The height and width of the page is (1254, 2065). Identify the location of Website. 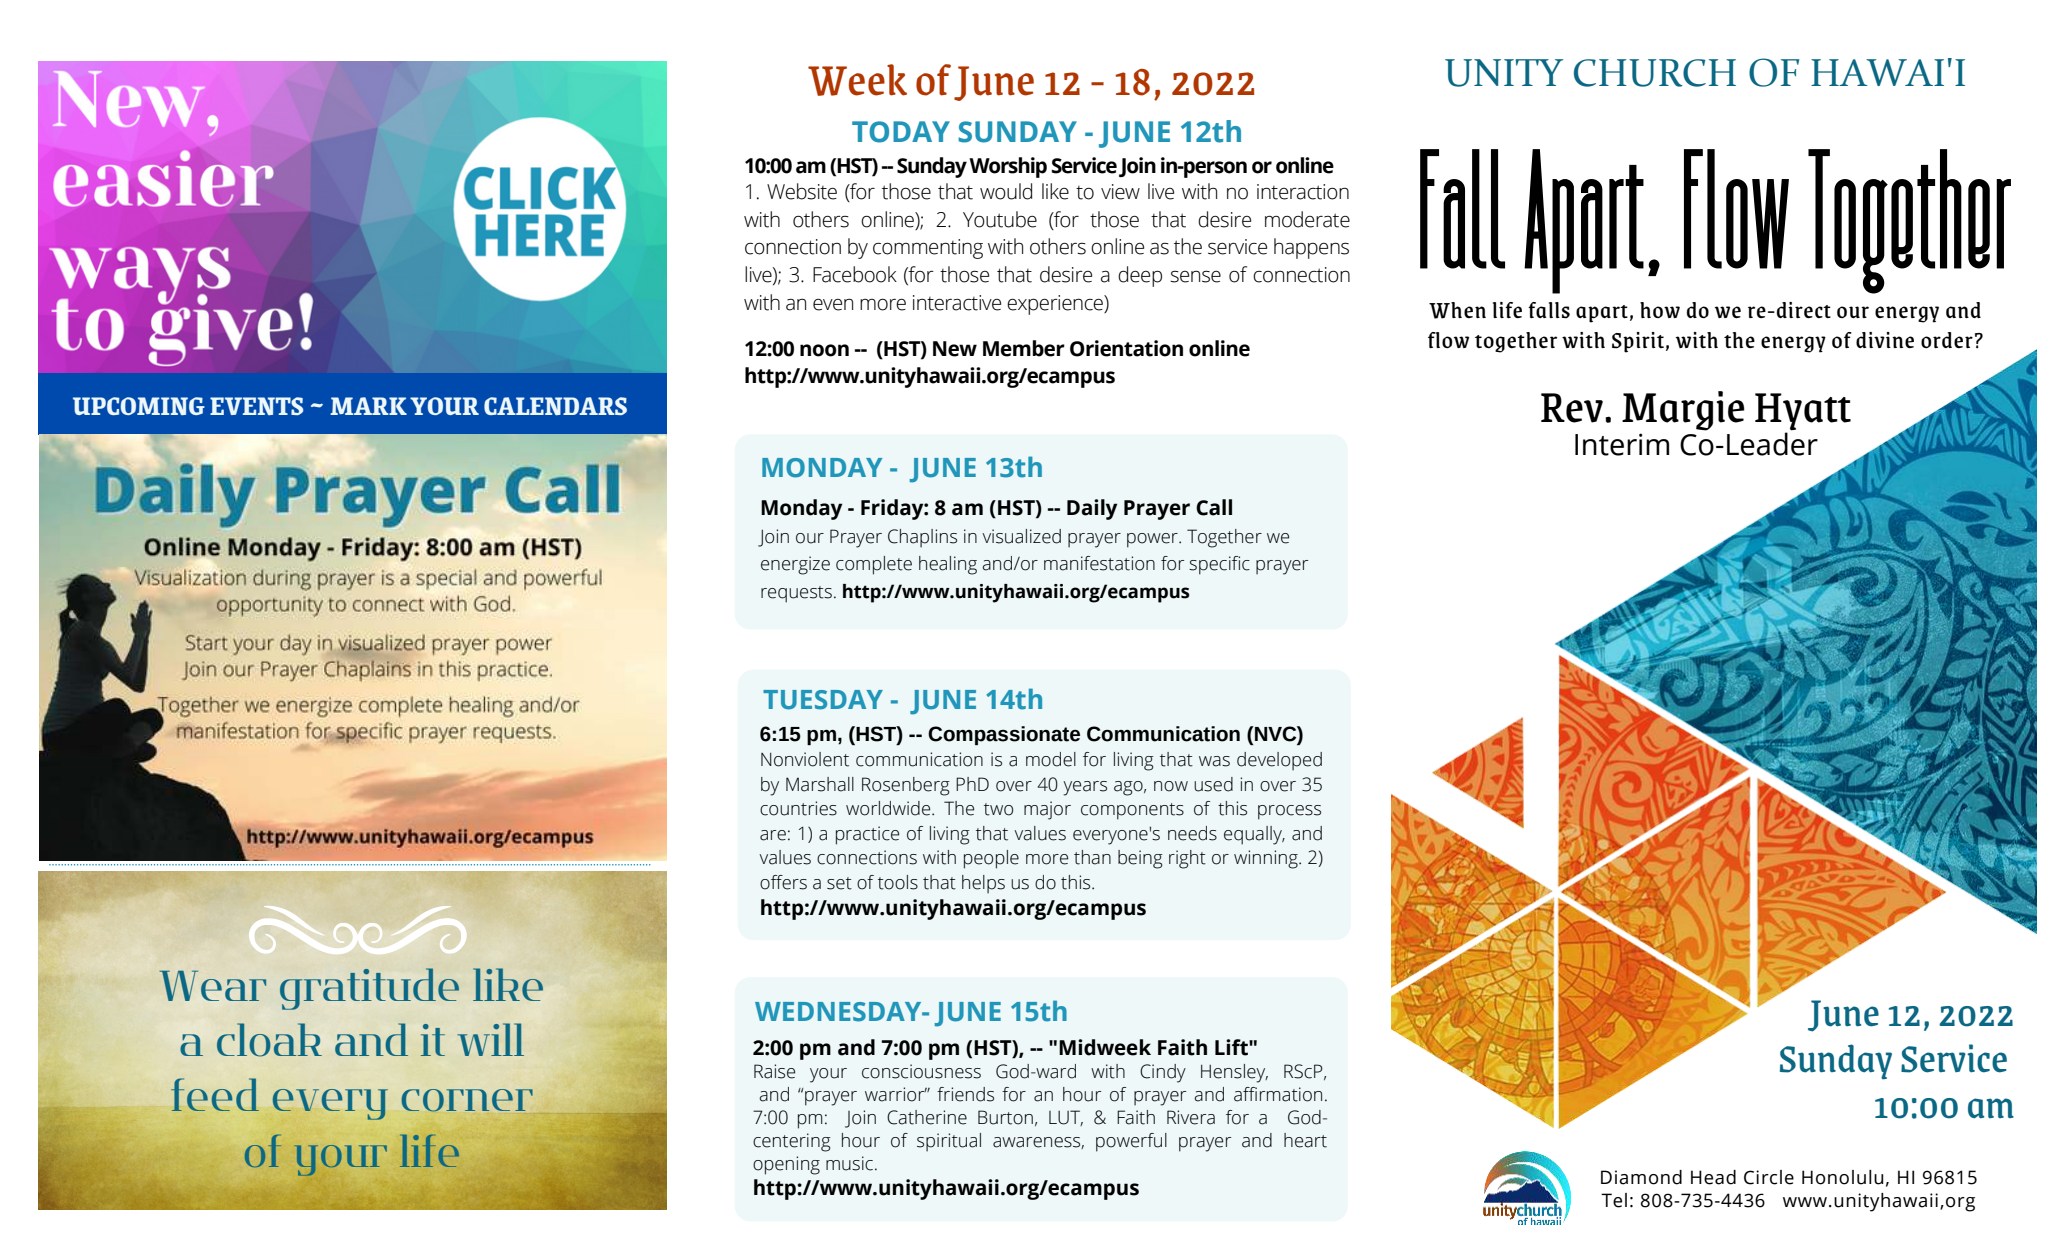
(802, 191).
